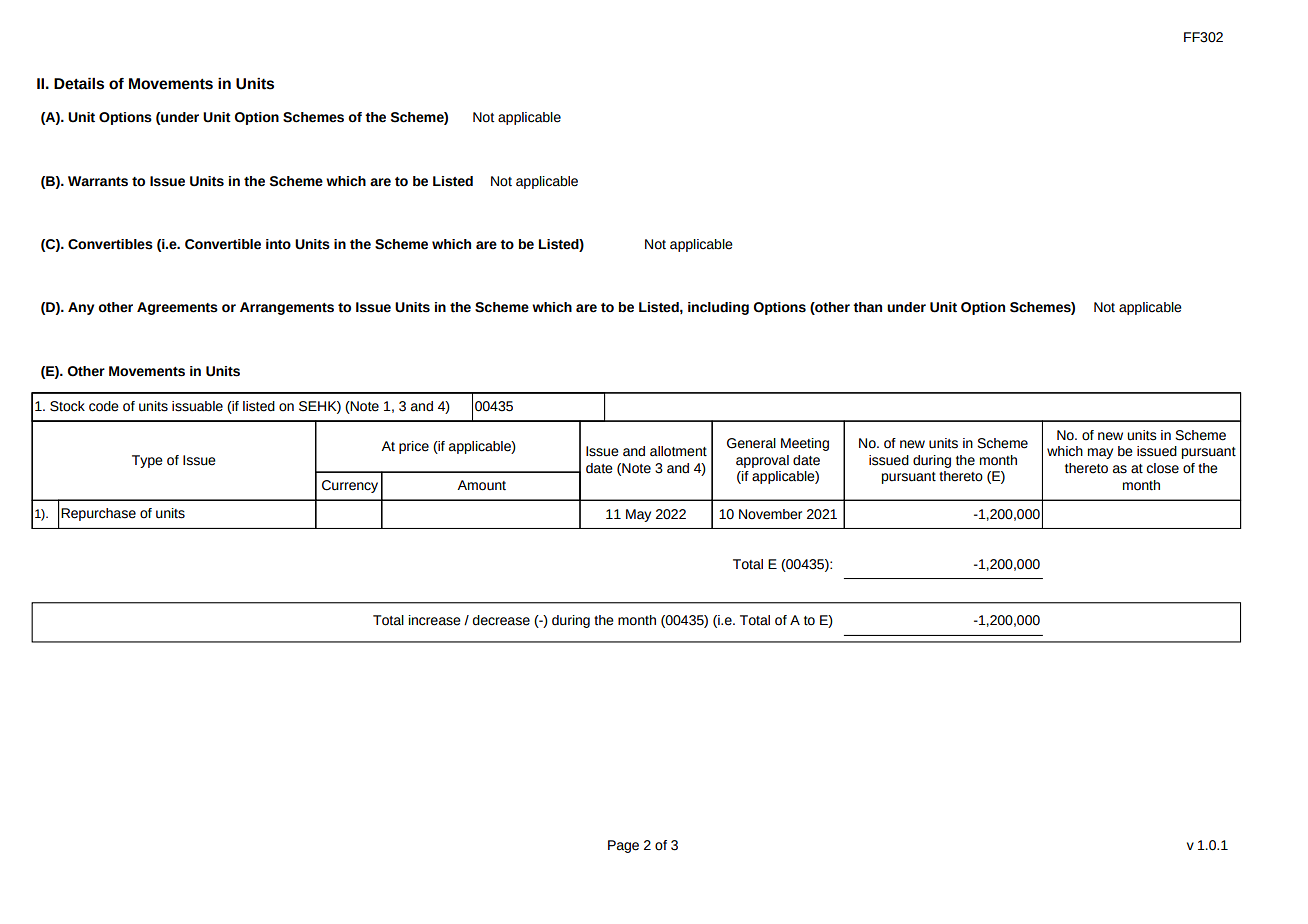 The height and width of the screenshot is (924, 1308). Describe the element at coordinates (79, 84) in the screenshot. I see `Details` at that location.
